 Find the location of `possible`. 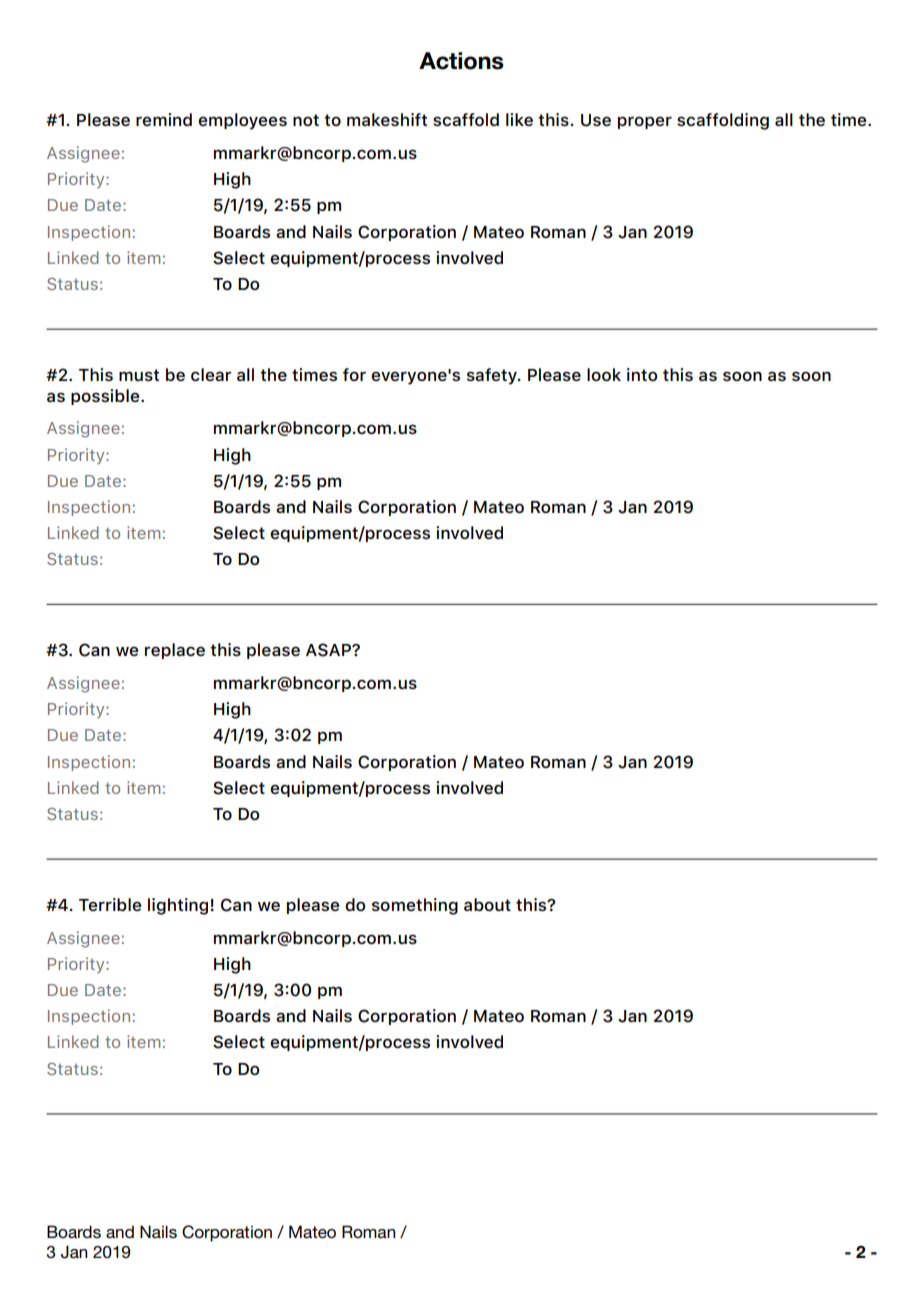

possible is located at coordinates (106, 397).
